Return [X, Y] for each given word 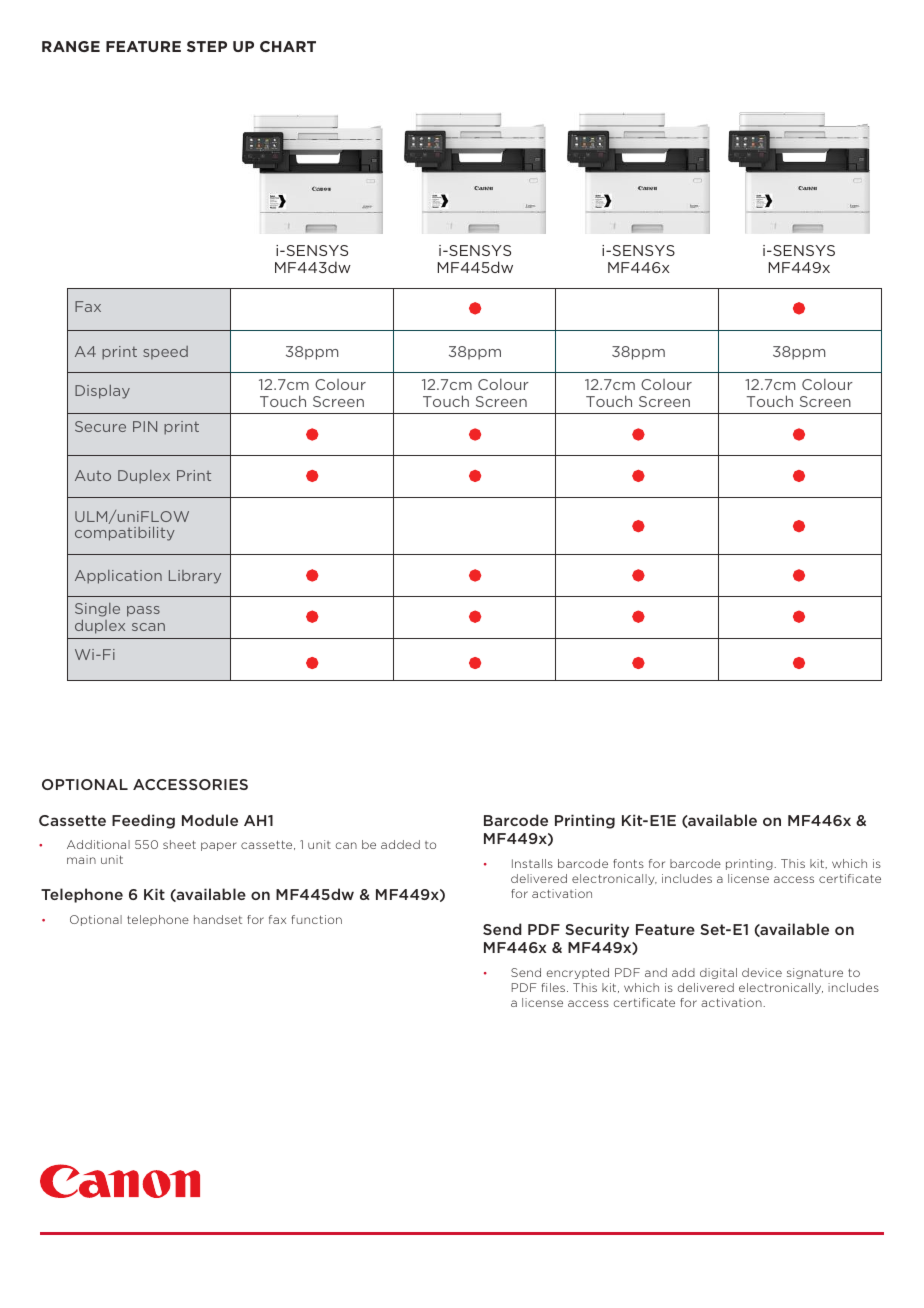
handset [218, 919]
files [553, 987]
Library [195, 577]
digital [718, 973]
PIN [145, 426]
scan [148, 627]
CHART [288, 46]
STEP [207, 46]
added [400, 844]
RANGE [71, 46]
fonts [628, 863]
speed [165, 352]
